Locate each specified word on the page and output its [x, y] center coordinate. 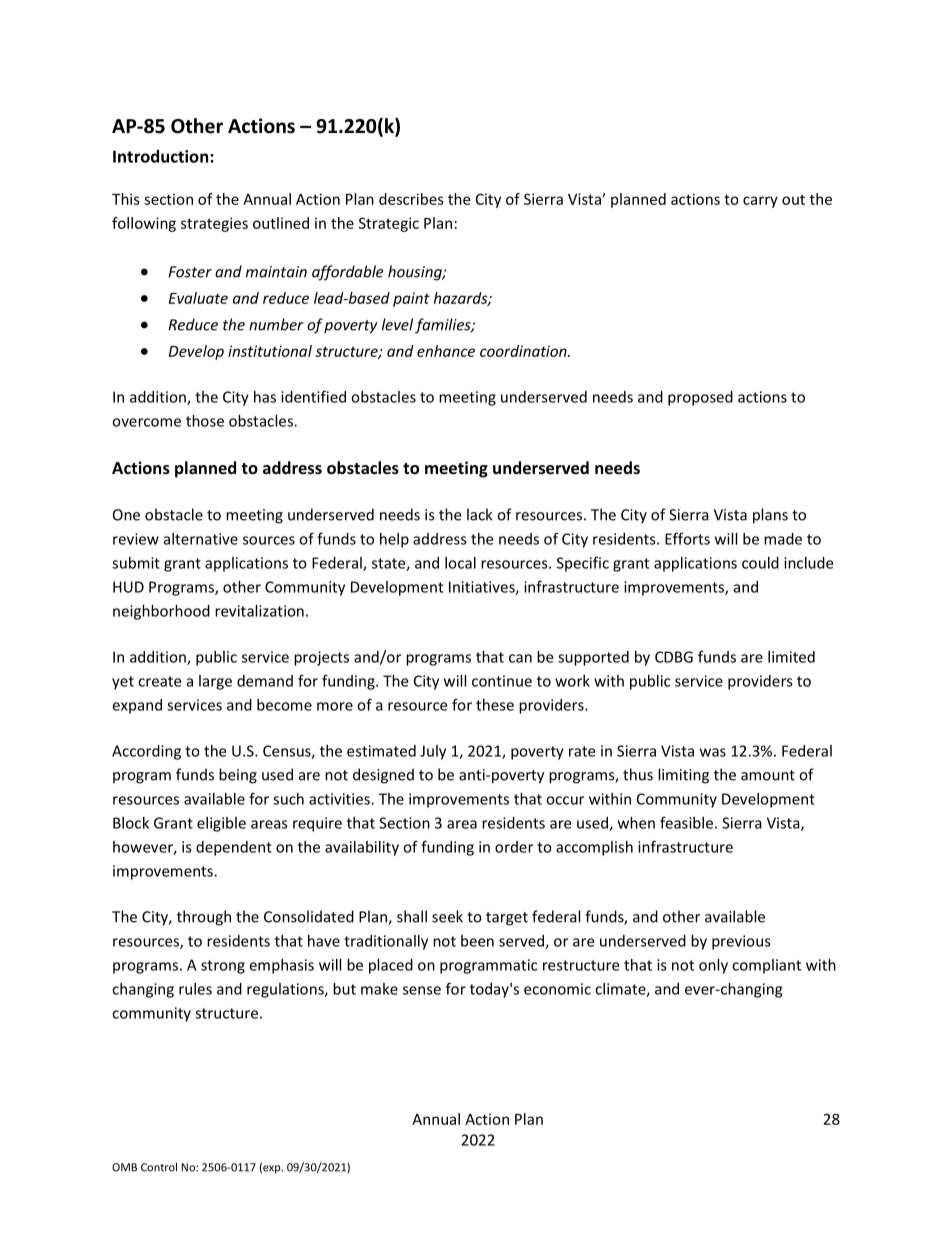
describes [411, 199]
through [204, 918]
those [205, 421]
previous [741, 942]
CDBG [674, 657]
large [215, 682]
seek [447, 916]
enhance [446, 351]
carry [760, 202]
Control [159, 1167]
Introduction [162, 156]
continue [502, 681]
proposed [700, 398]
